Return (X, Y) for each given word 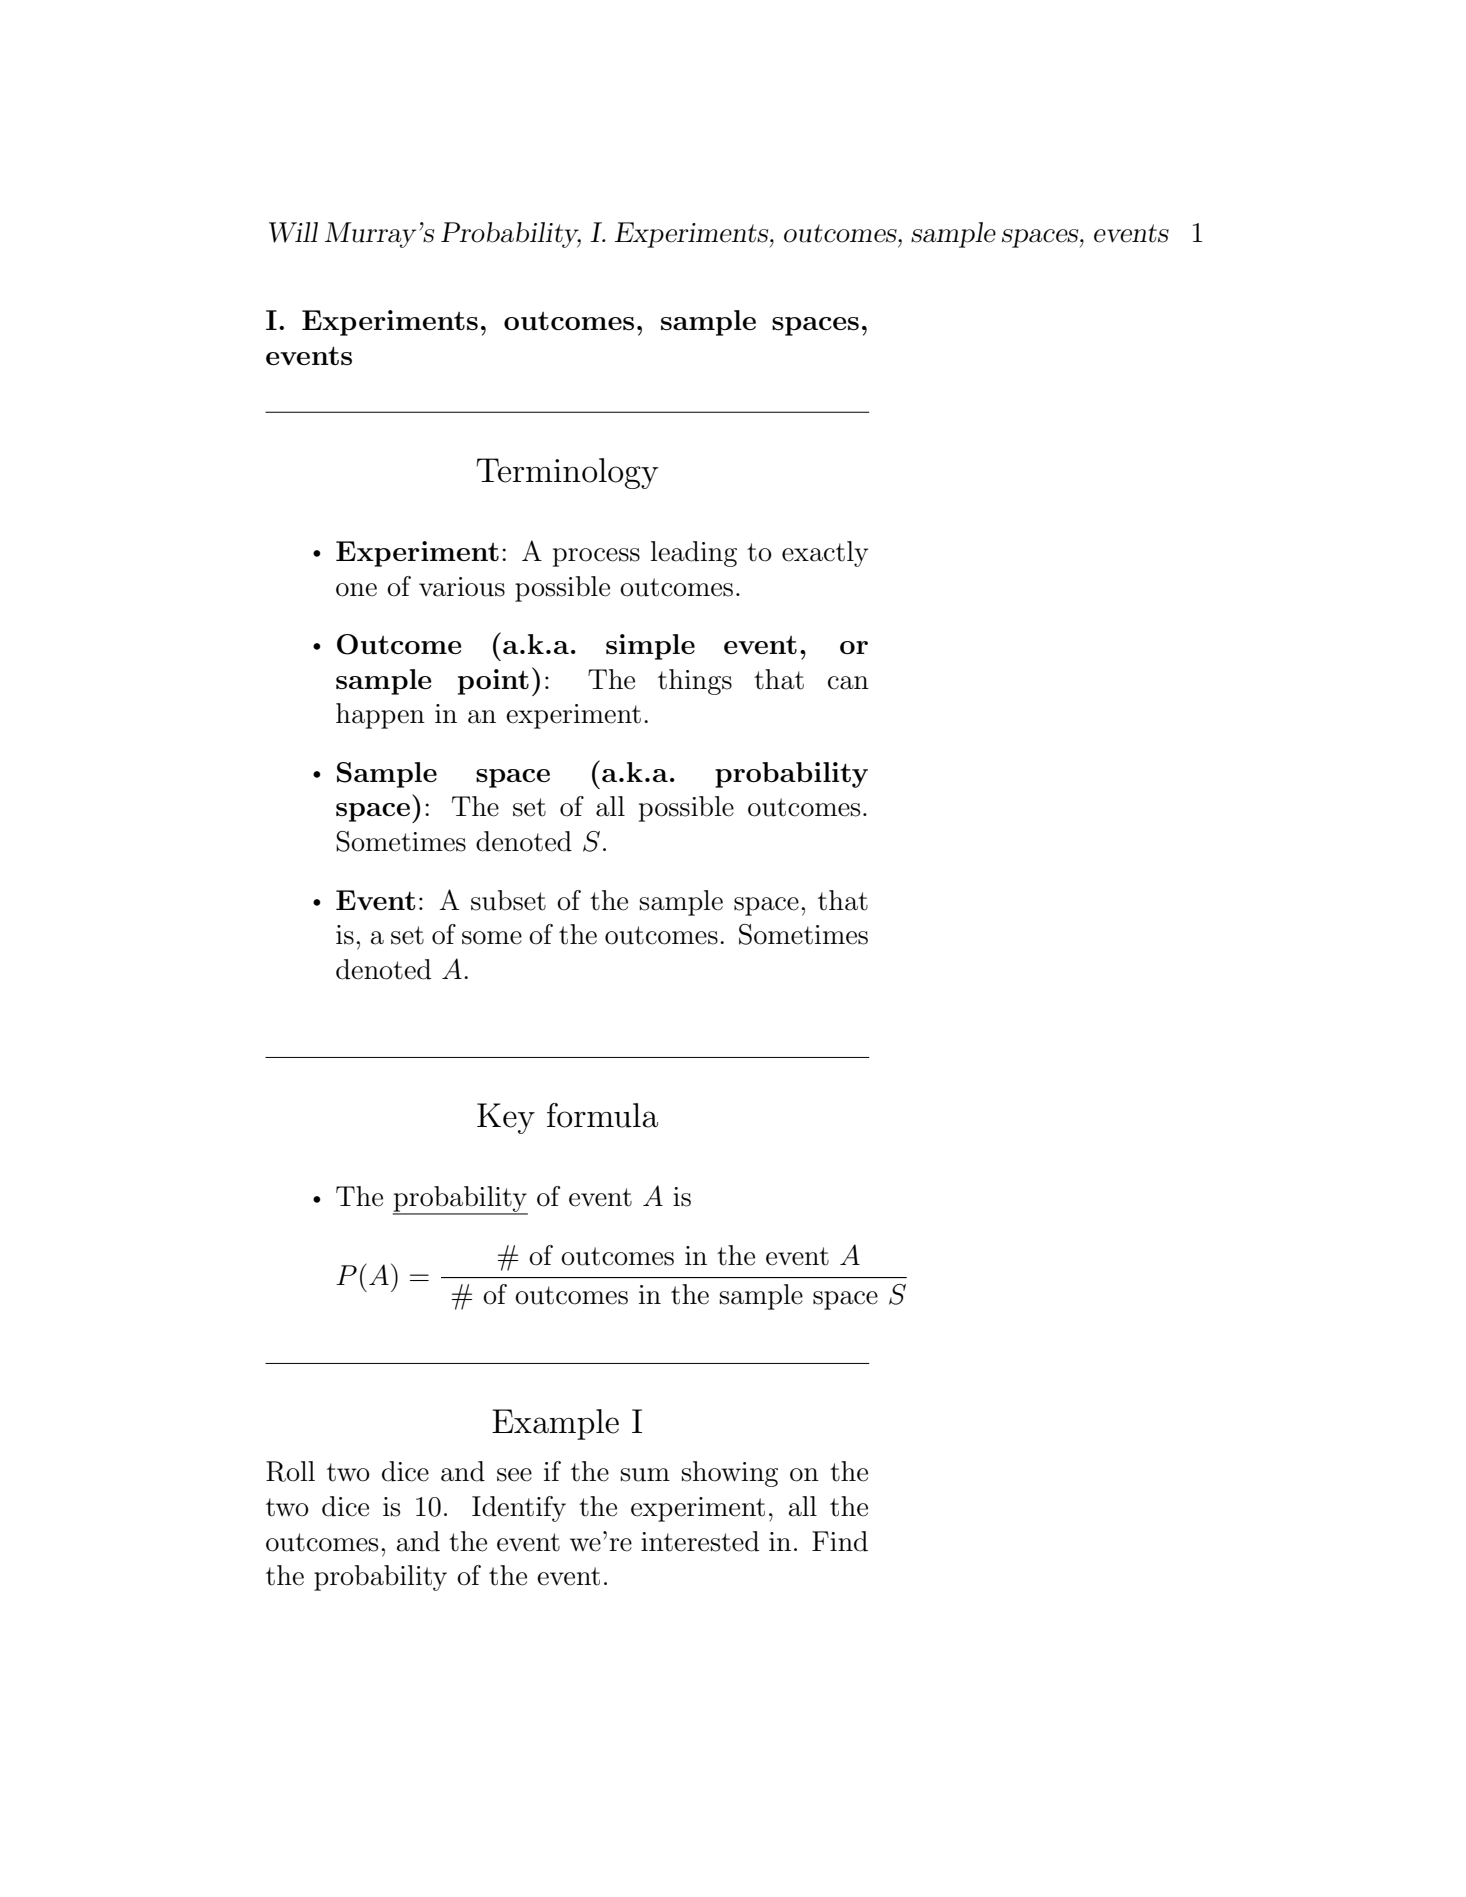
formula (602, 1115)
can (848, 683)
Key (506, 1118)
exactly (825, 554)
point (493, 682)
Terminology (567, 473)
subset (508, 900)
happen (380, 716)
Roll (290, 1471)
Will (293, 232)
